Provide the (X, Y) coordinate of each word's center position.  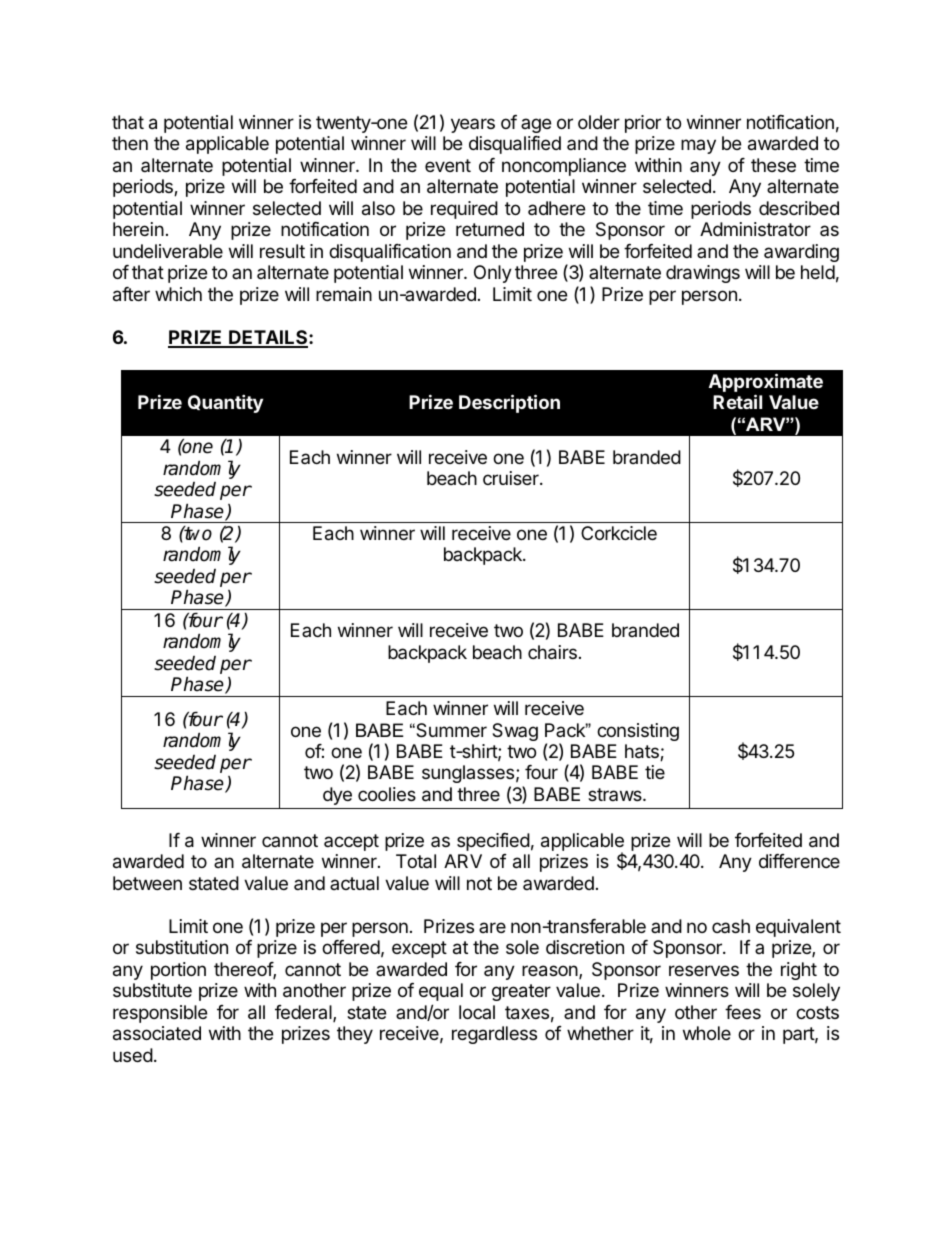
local (477, 1012)
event (448, 165)
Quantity (225, 403)
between (147, 883)
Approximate (766, 384)
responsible (160, 1014)
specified (493, 842)
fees (743, 1012)
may (698, 146)
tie (655, 772)
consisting (638, 732)
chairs (552, 652)
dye (337, 796)
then (130, 143)
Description (509, 403)
